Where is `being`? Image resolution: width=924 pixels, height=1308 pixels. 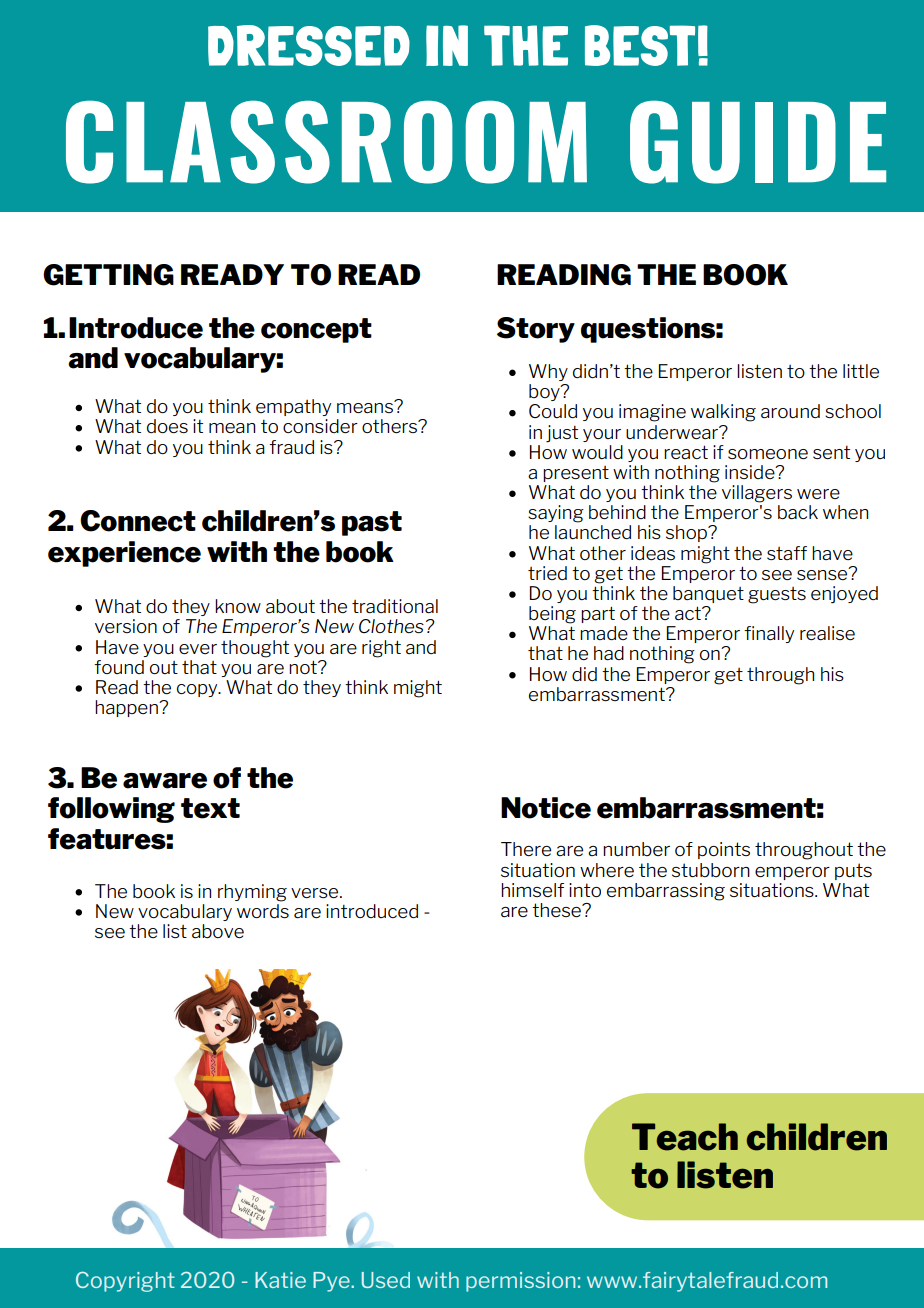 being is located at coordinates (552, 615).
